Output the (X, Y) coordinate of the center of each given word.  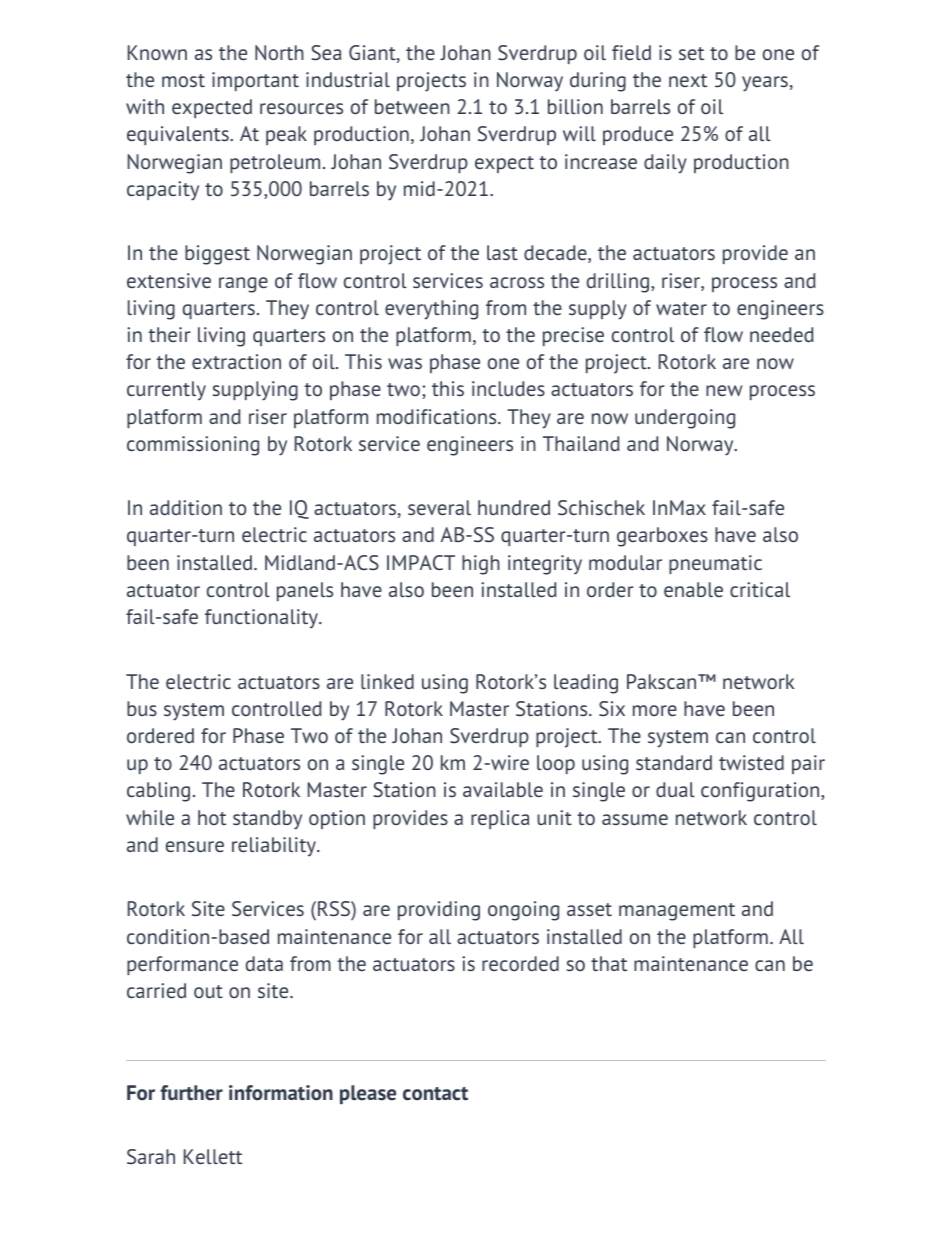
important (255, 81)
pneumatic (715, 564)
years (765, 84)
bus (142, 708)
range (243, 285)
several (439, 507)
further (191, 1093)
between (412, 106)
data (264, 963)
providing (439, 911)
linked (387, 681)
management (677, 912)
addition (186, 507)
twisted (751, 762)
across (517, 282)
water (681, 308)
